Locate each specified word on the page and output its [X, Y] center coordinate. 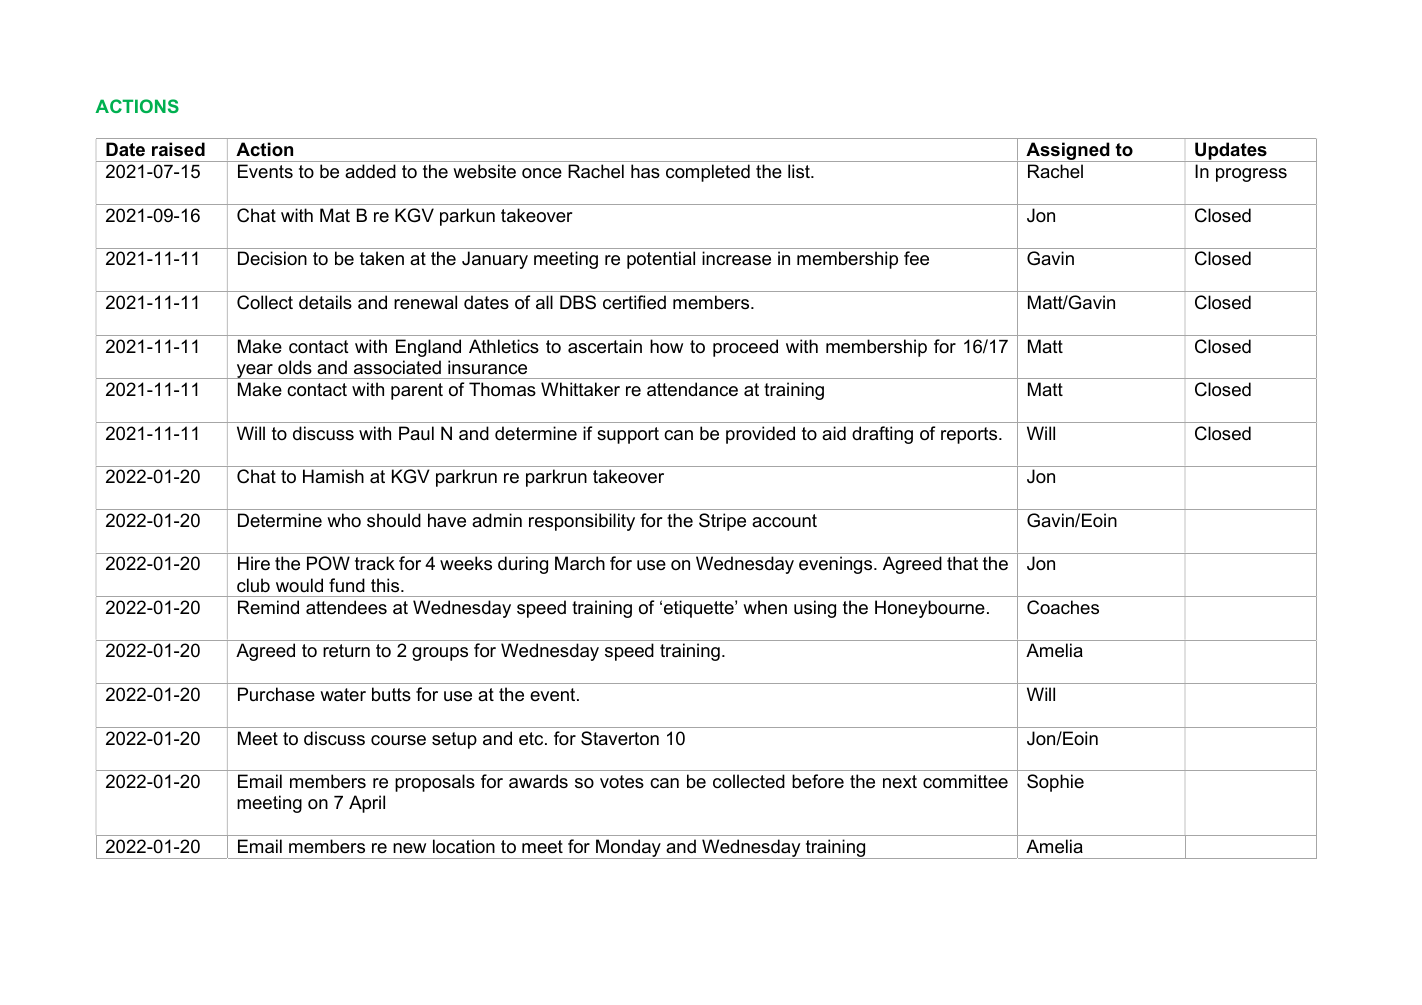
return [346, 651]
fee [916, 258]
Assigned [1068, 152]
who [344, 520]
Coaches [1063, 607]
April [367, 804]
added [370, 171]
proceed [745, 348]
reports [970, 435]
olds [295, 367]
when [765, 607]
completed [708, 173]
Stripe [722, 522]
